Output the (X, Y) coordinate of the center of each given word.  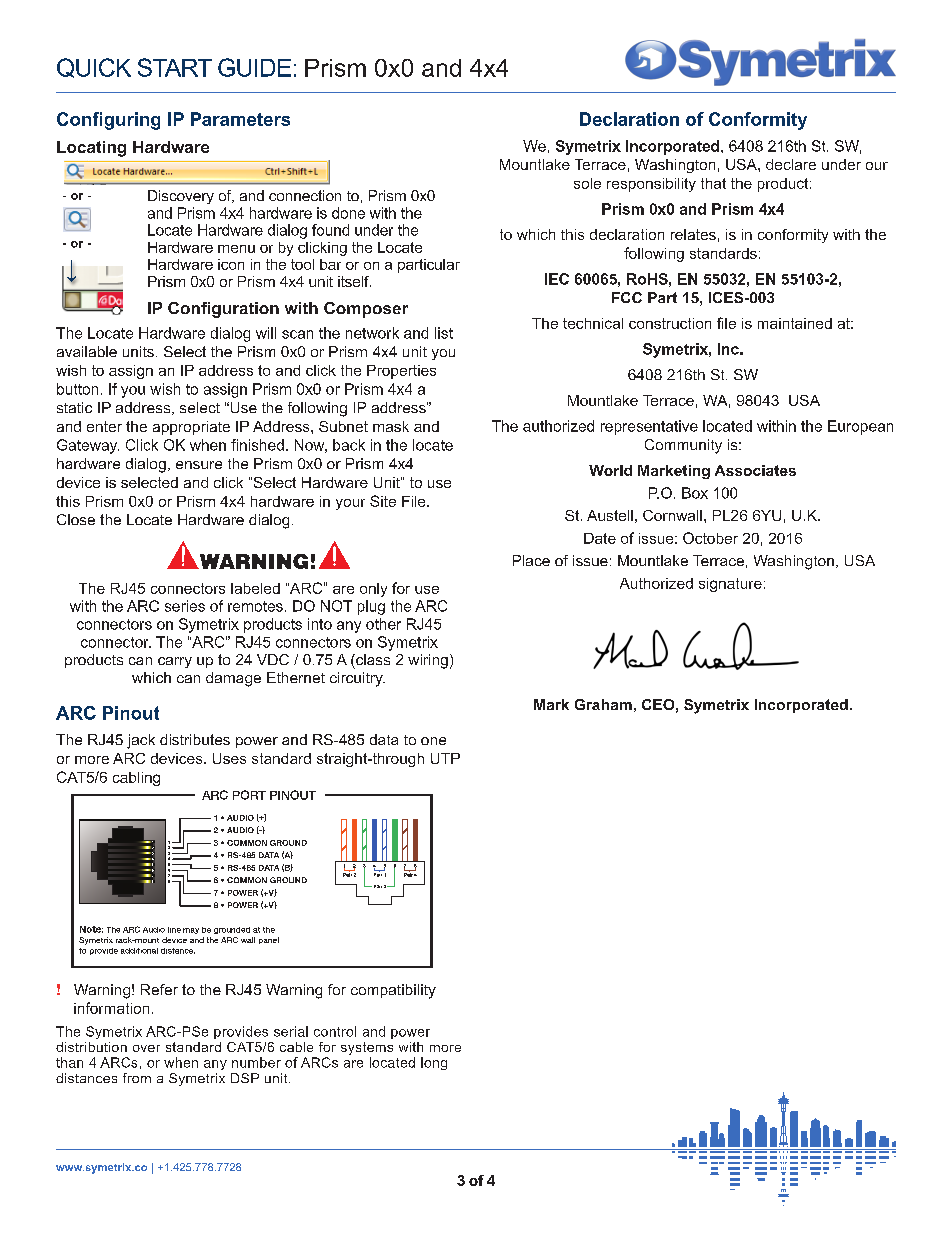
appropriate (191, 428)
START (175, 67)
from (137, 1078)
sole (587, 183)
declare (791, 164)
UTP (445, 758)
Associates (755, 470)
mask (391, 426)
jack (141, 741)
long (434, 1063)
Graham (603, 704)
